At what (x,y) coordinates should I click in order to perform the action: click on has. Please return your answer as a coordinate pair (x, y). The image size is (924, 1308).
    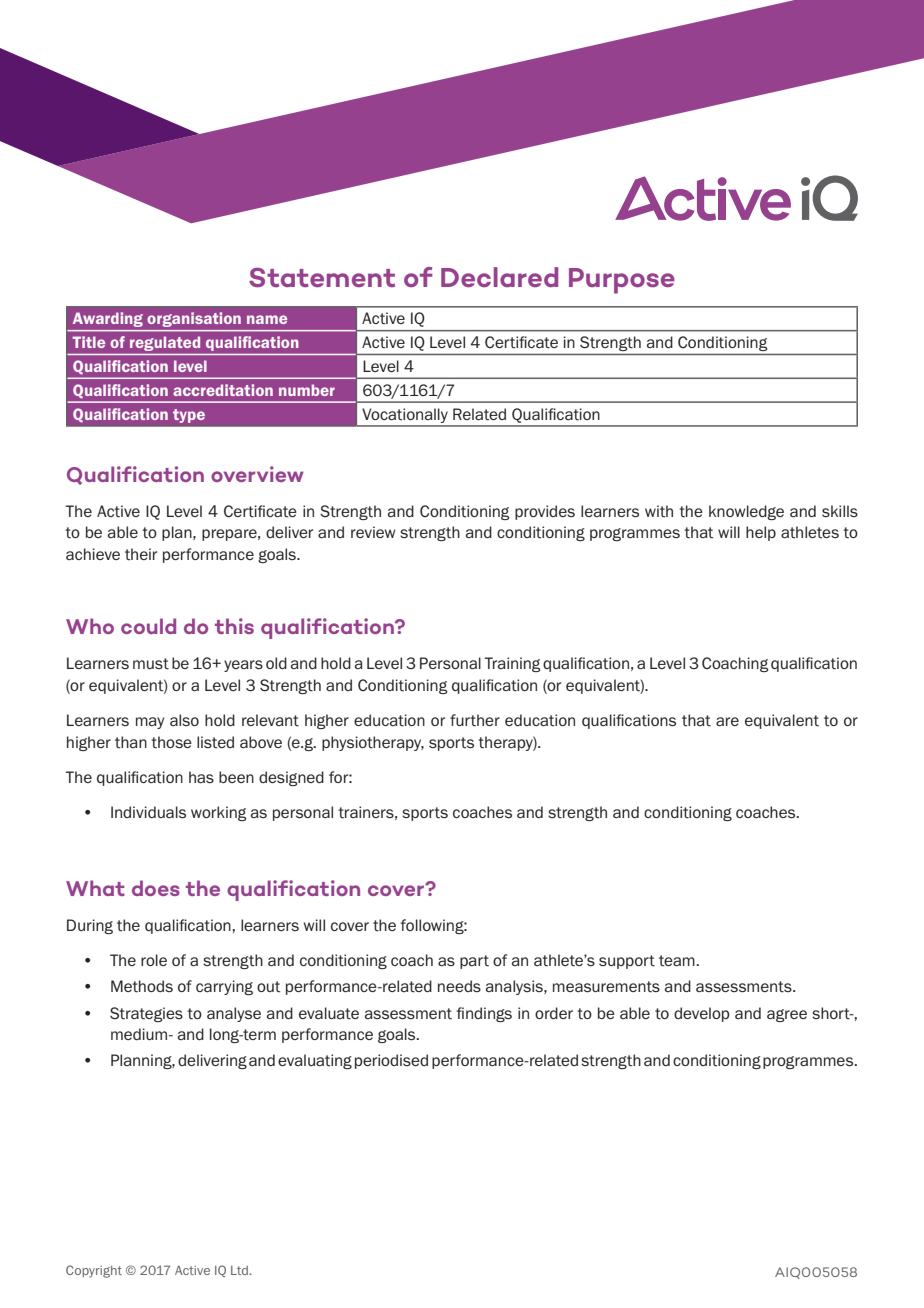
    Looking at the image, I should click on (201, 777).
